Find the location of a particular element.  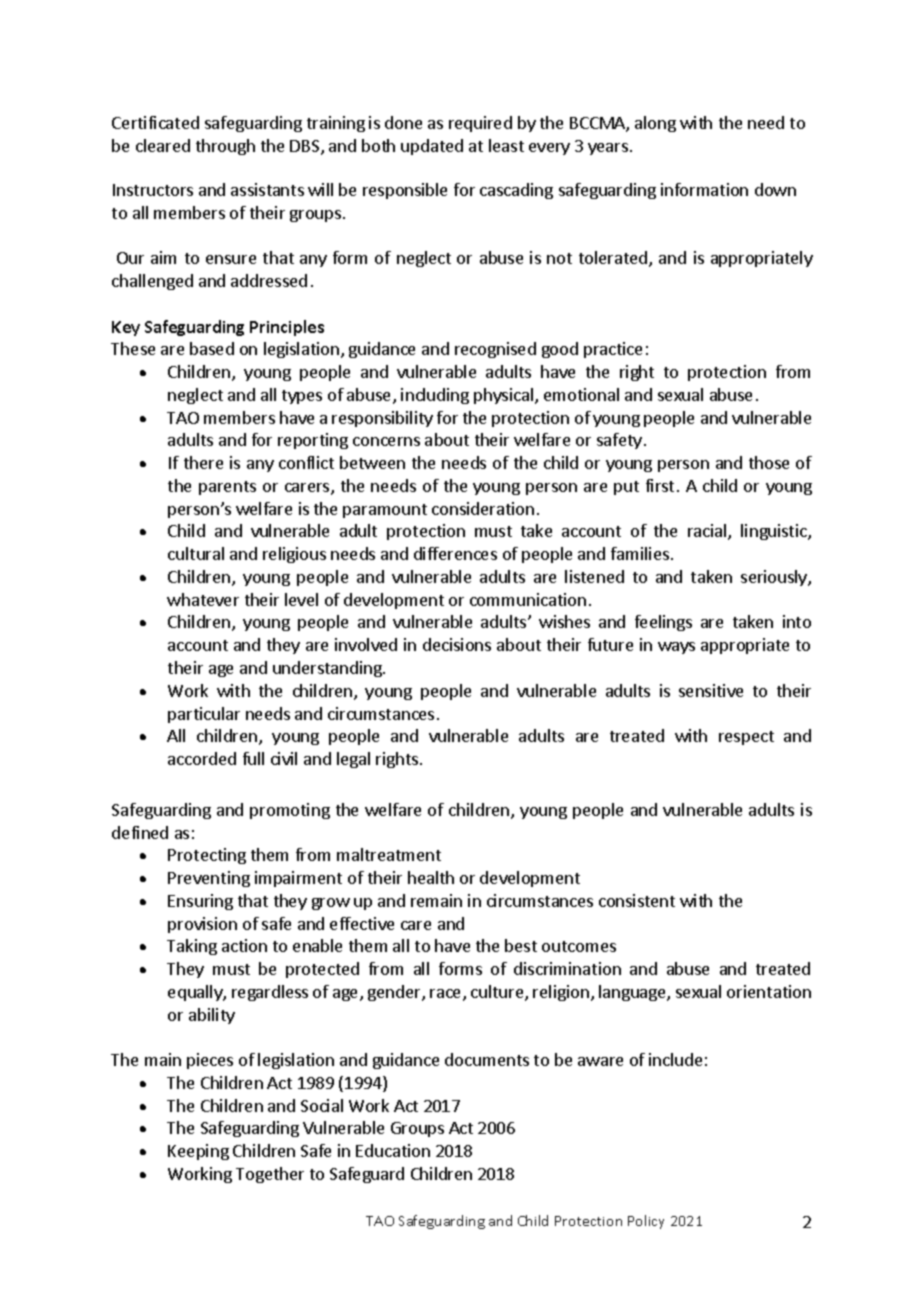

along is located at coordinates (655, 124).
